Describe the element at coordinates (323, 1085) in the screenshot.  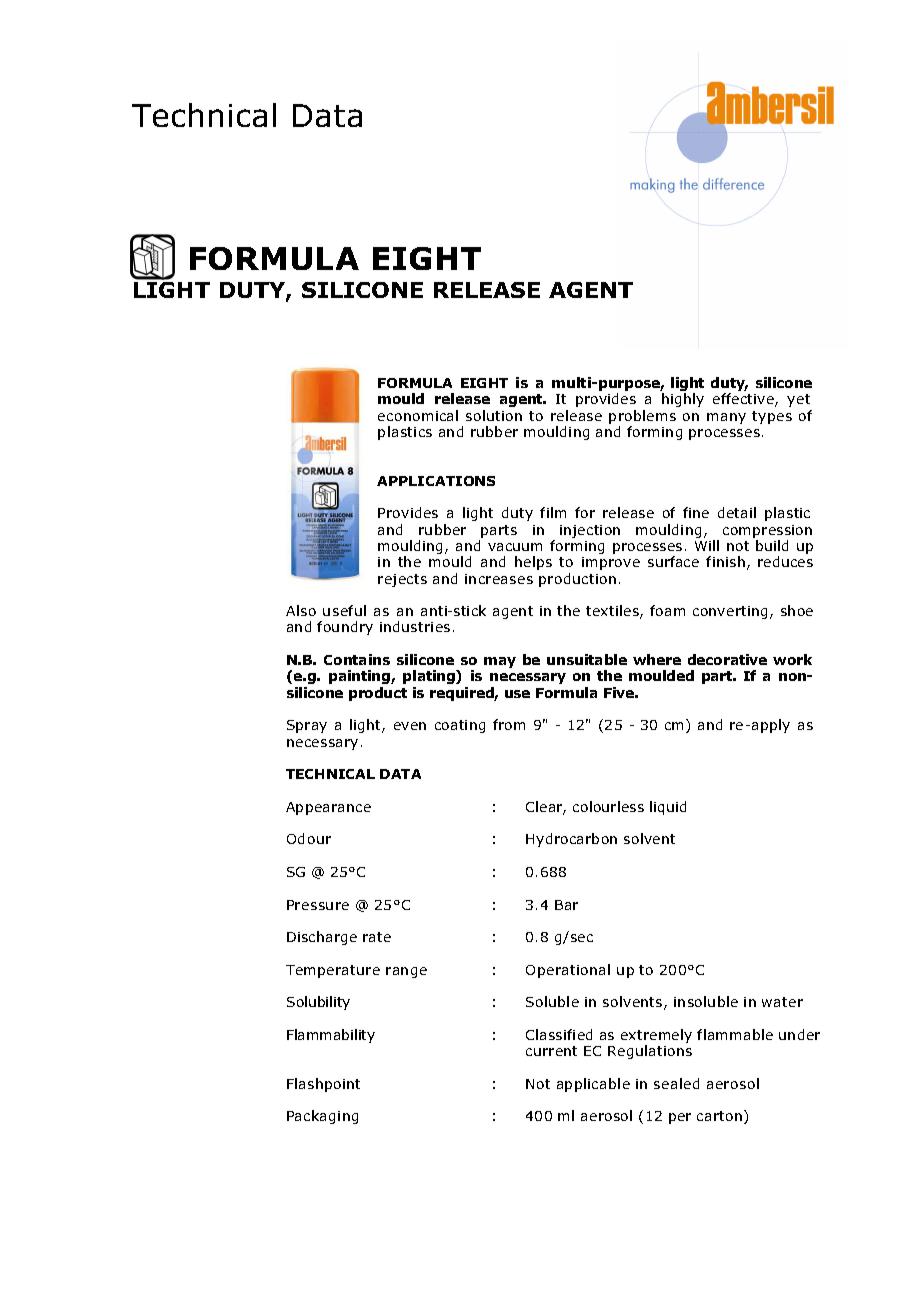
I see `Flashpoint` at that location.
